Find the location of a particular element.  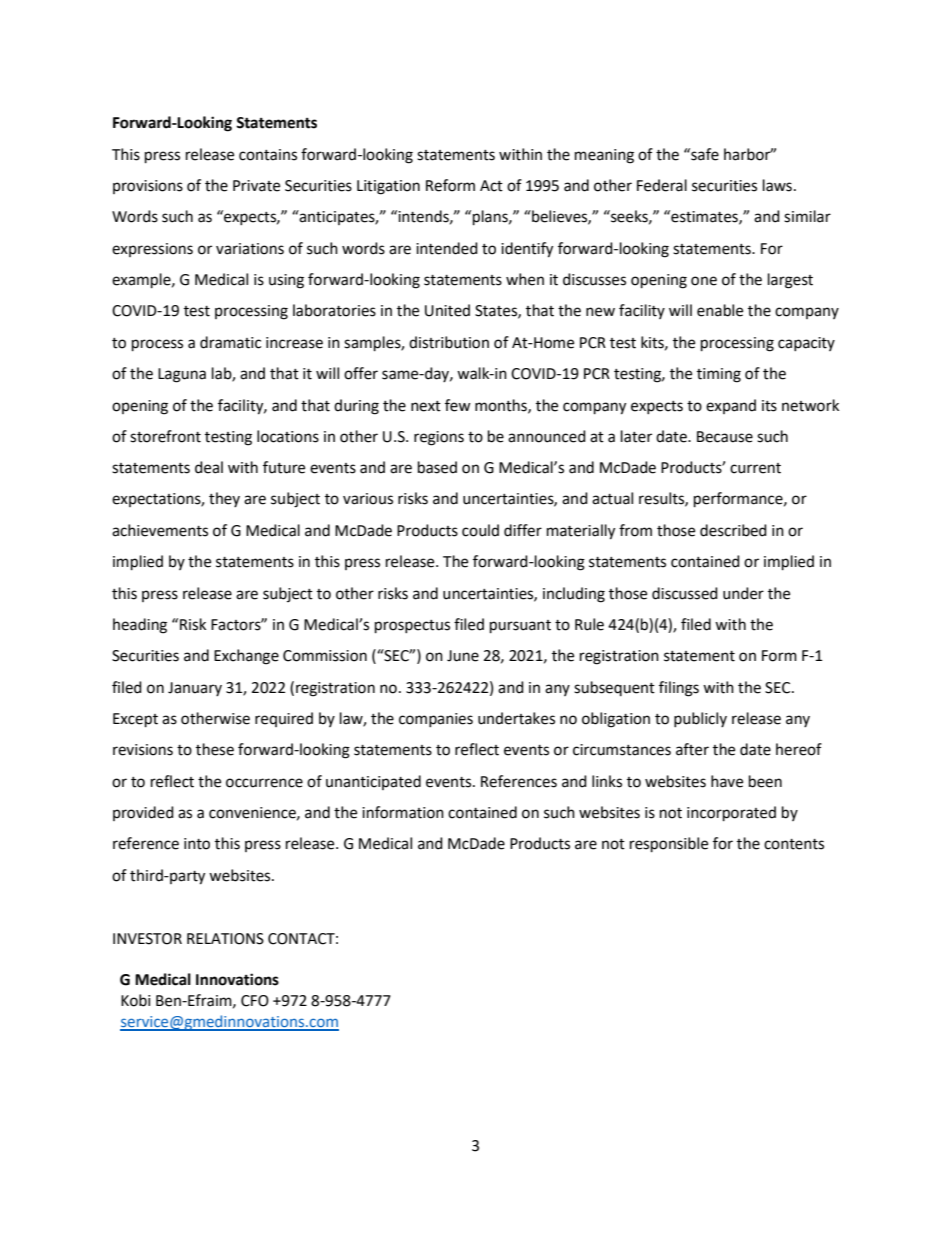

distribution is located at coordinates (449, 342).
